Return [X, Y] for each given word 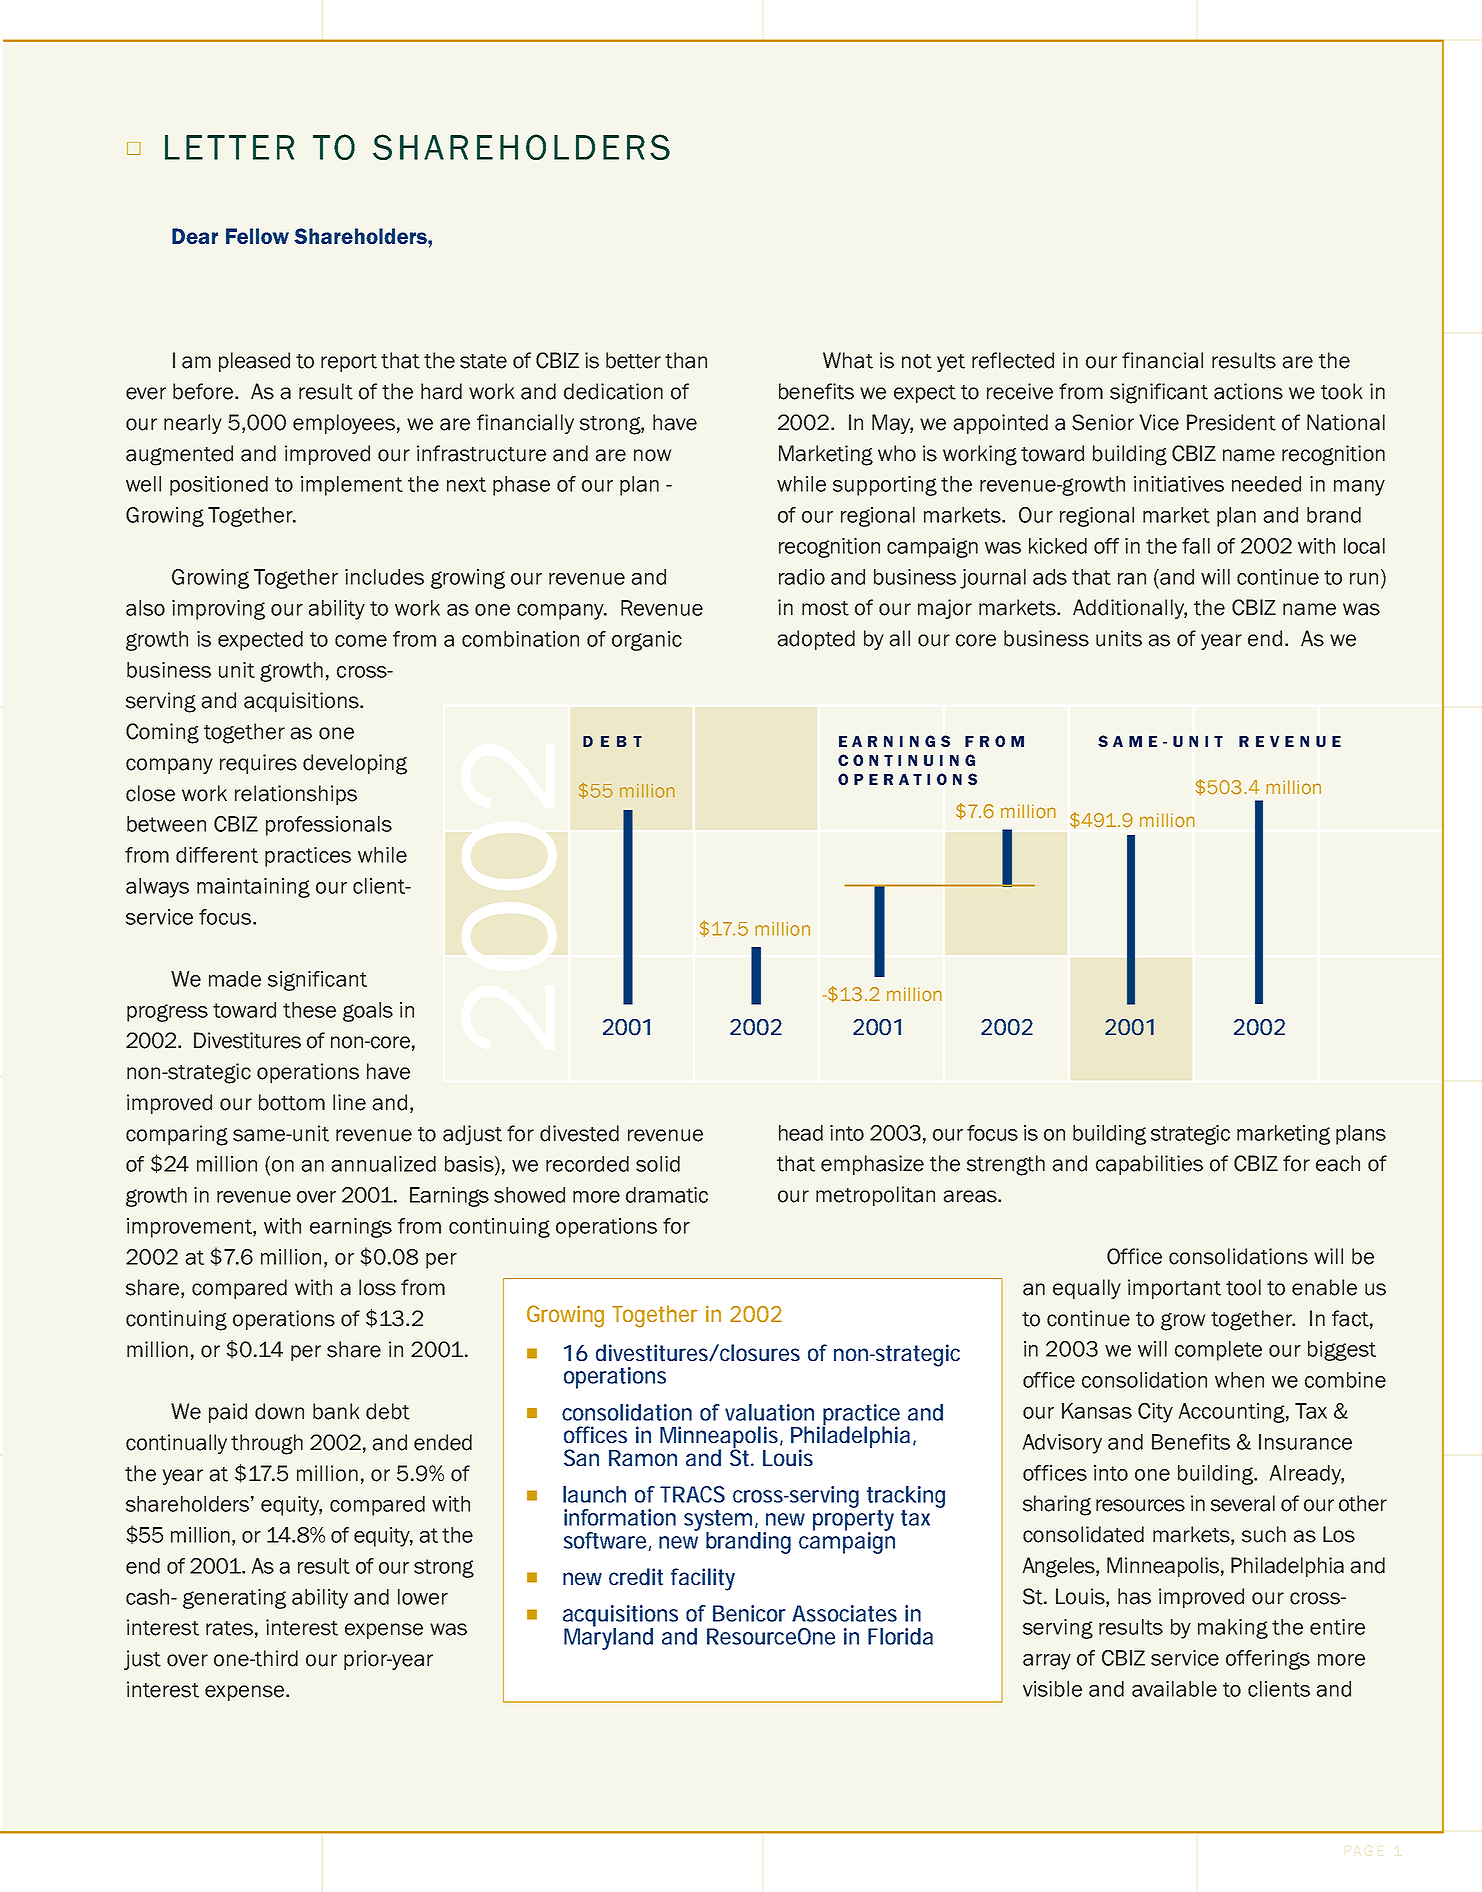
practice [861, 1416]
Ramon [643, 1458]
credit [636, 1577]
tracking [906, 1497]
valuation [769, 1412]
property [853, 1520]
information [620, 1517]
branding [748, 1543]
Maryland [608, 1638]
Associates [844, 1613]
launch [594, 1494]
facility [703, 1579]
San [581, 1457]
